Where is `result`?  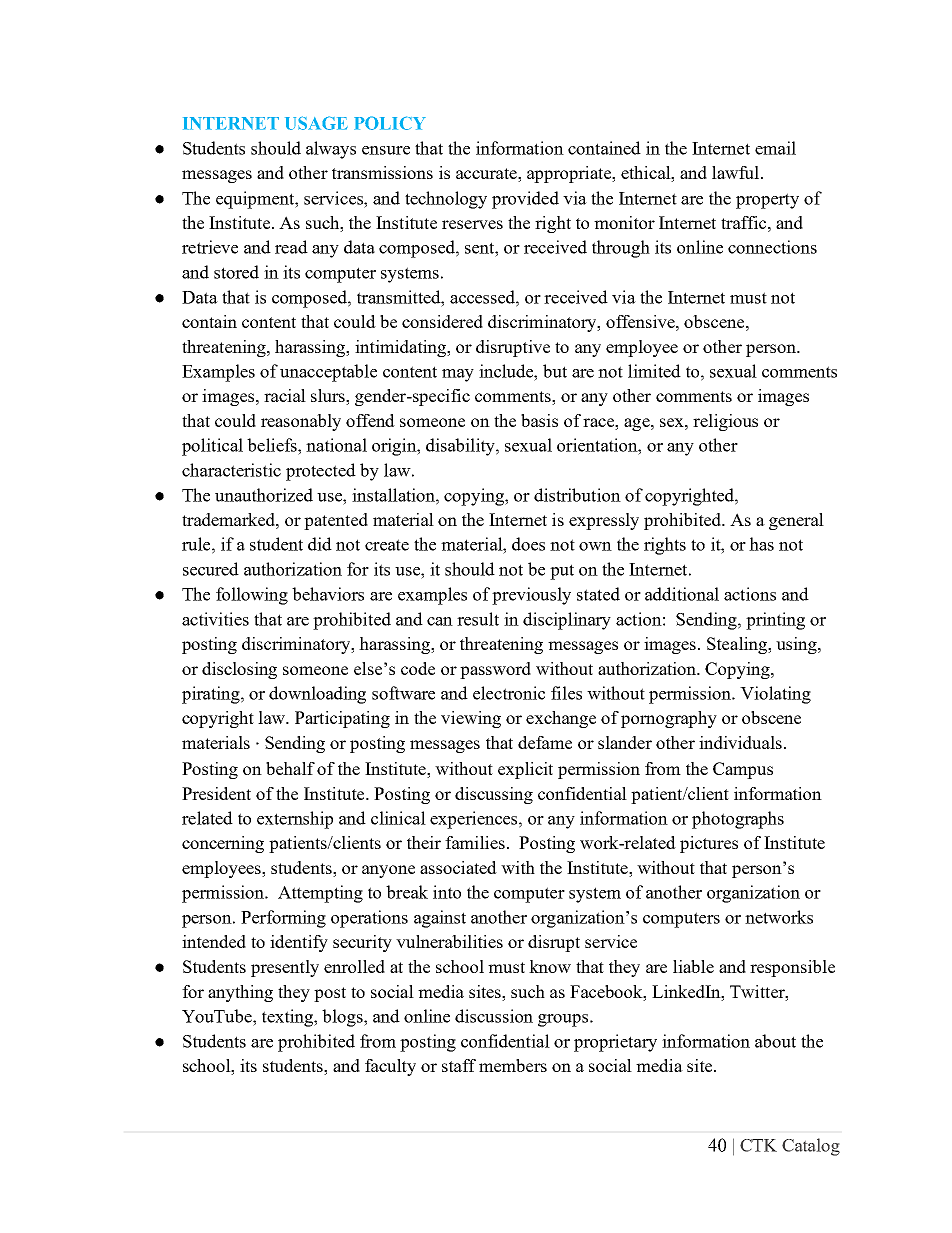
result is located at coordinates (478, 619).
